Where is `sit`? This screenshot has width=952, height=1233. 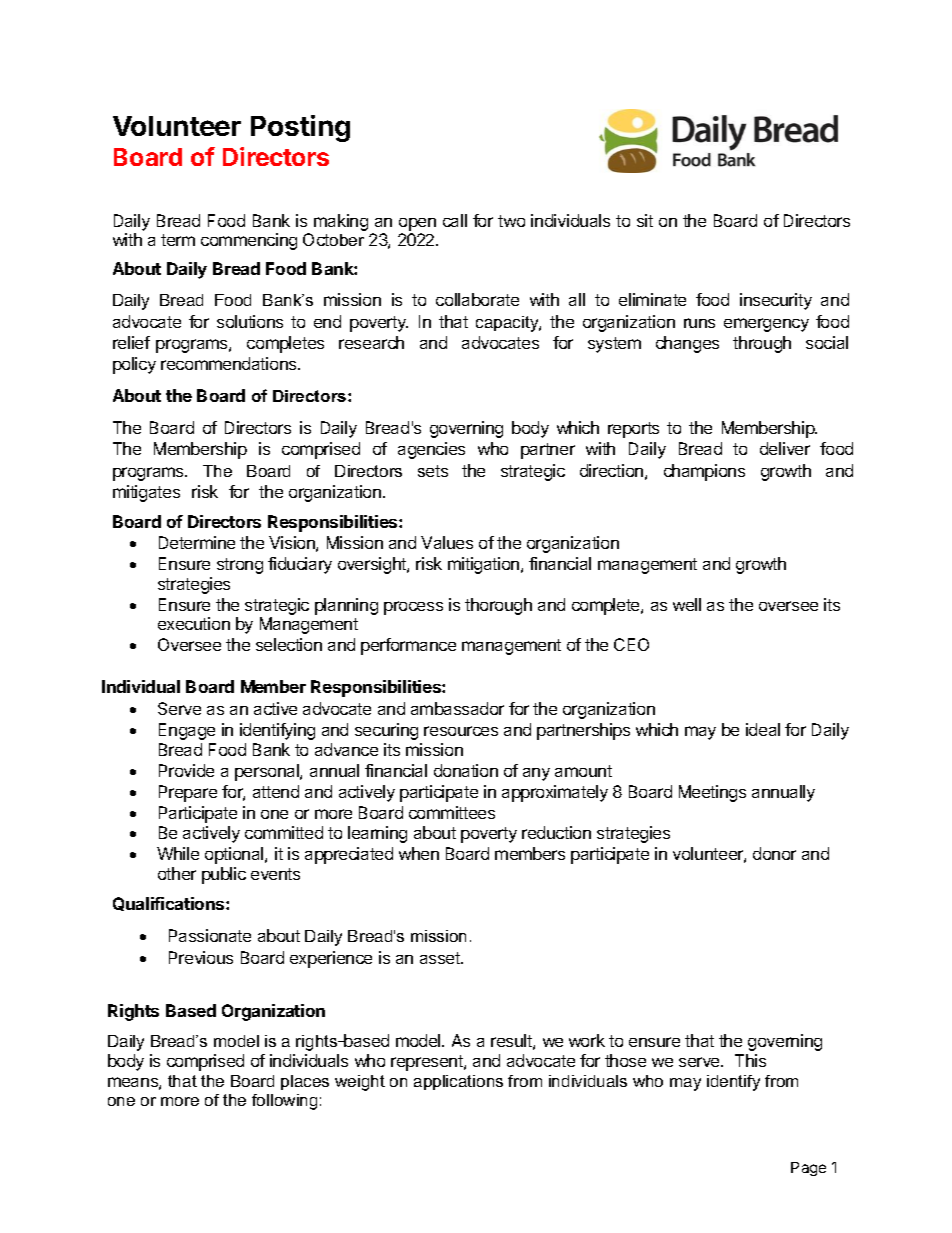
sit is located at coordinates (645, 220).
